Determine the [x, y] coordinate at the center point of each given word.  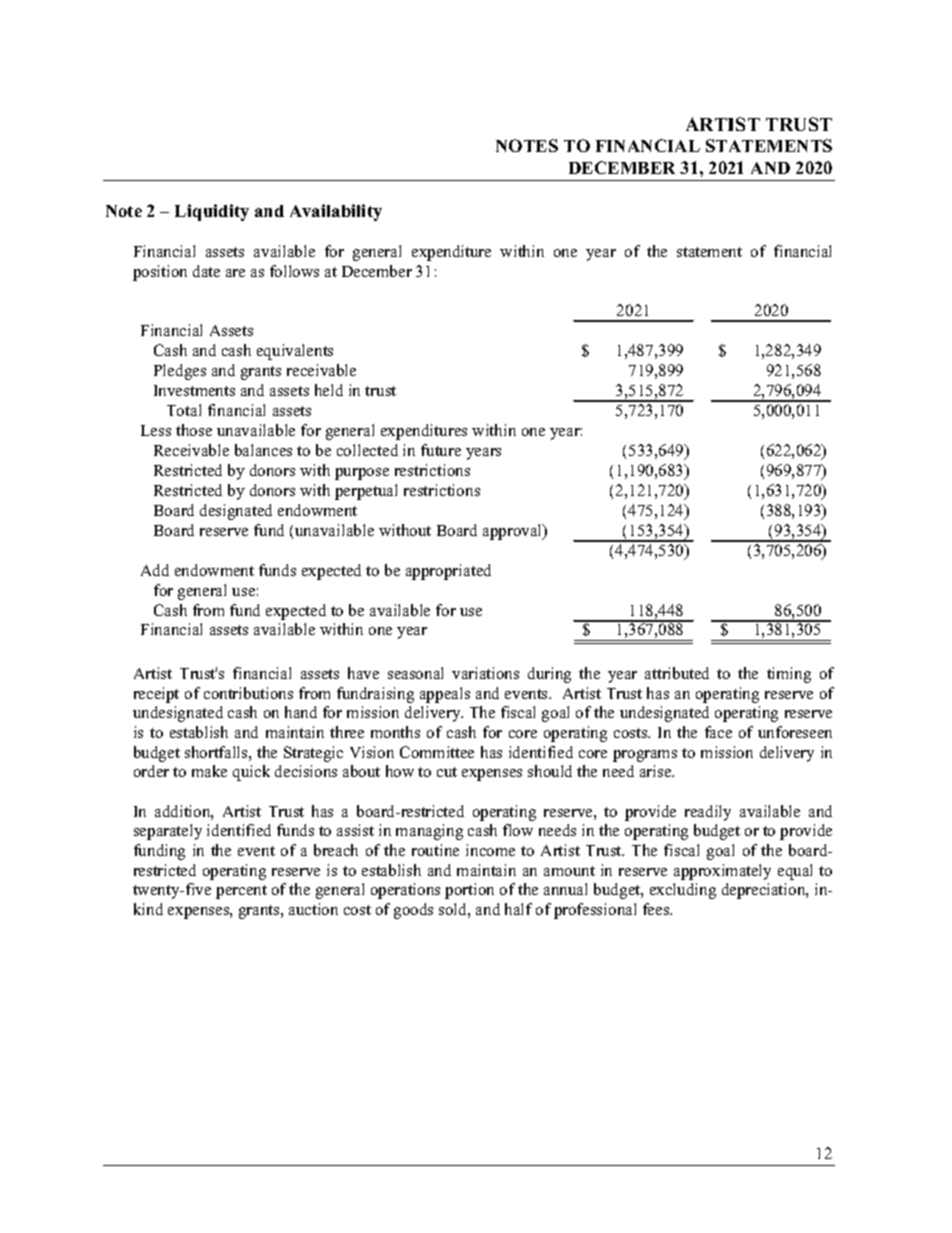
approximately [722, 872]
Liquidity [212, 212]
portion [469, 891]
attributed [677, 673]
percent [241, 892]
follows [294, 271]
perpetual [366, 492]
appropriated [448, 572]
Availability [336, 212]
